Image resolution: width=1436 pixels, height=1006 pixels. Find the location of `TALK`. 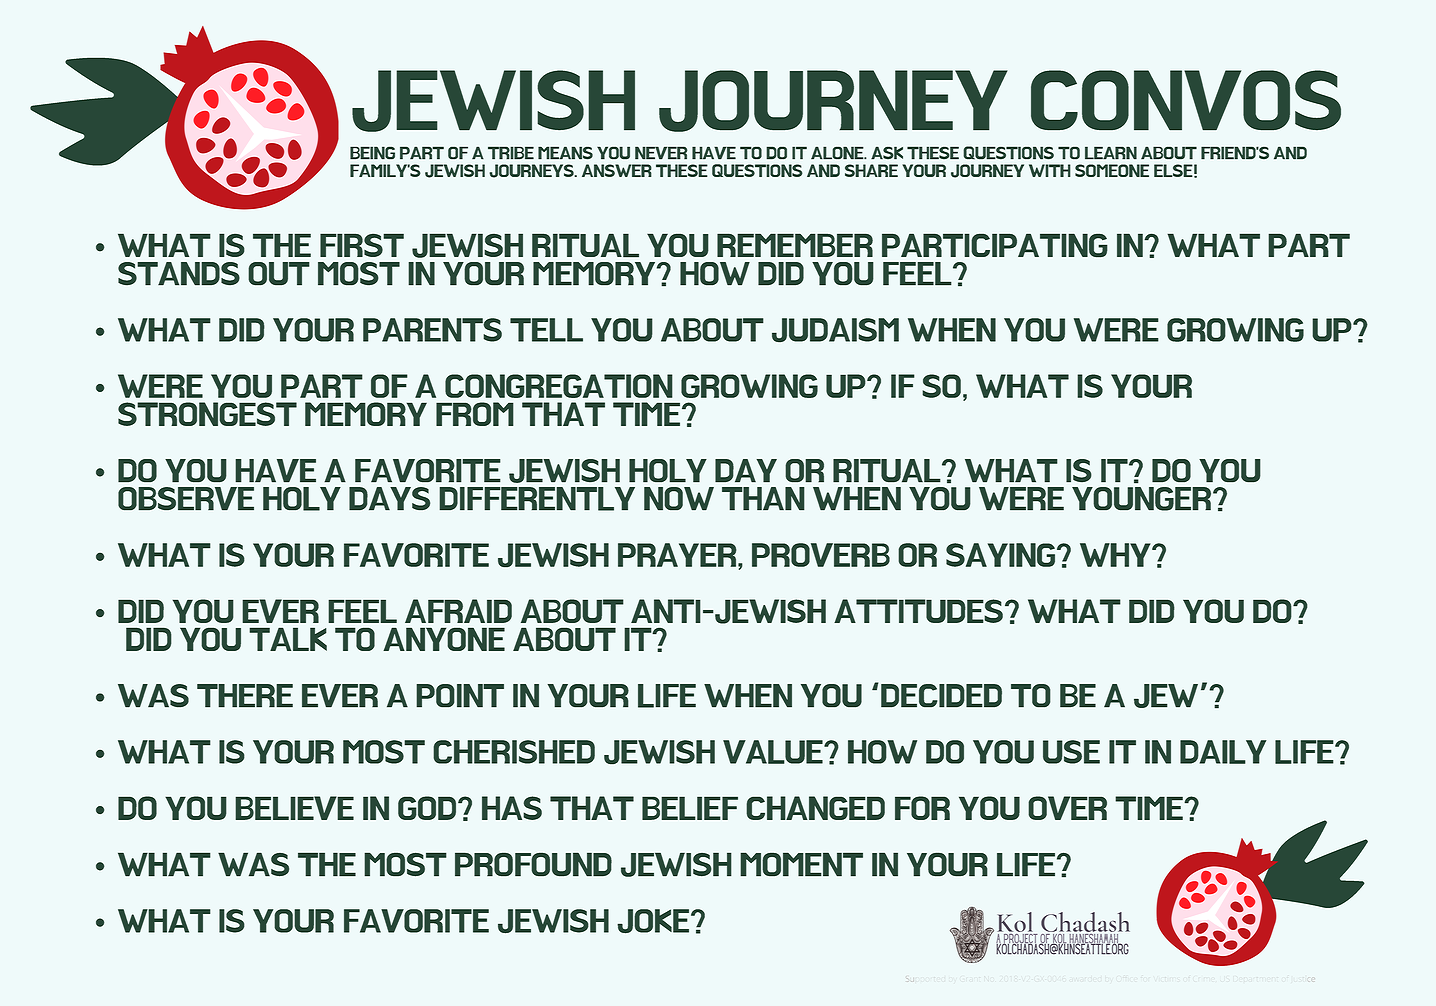

TALK is located at coordinates (288, 639).
